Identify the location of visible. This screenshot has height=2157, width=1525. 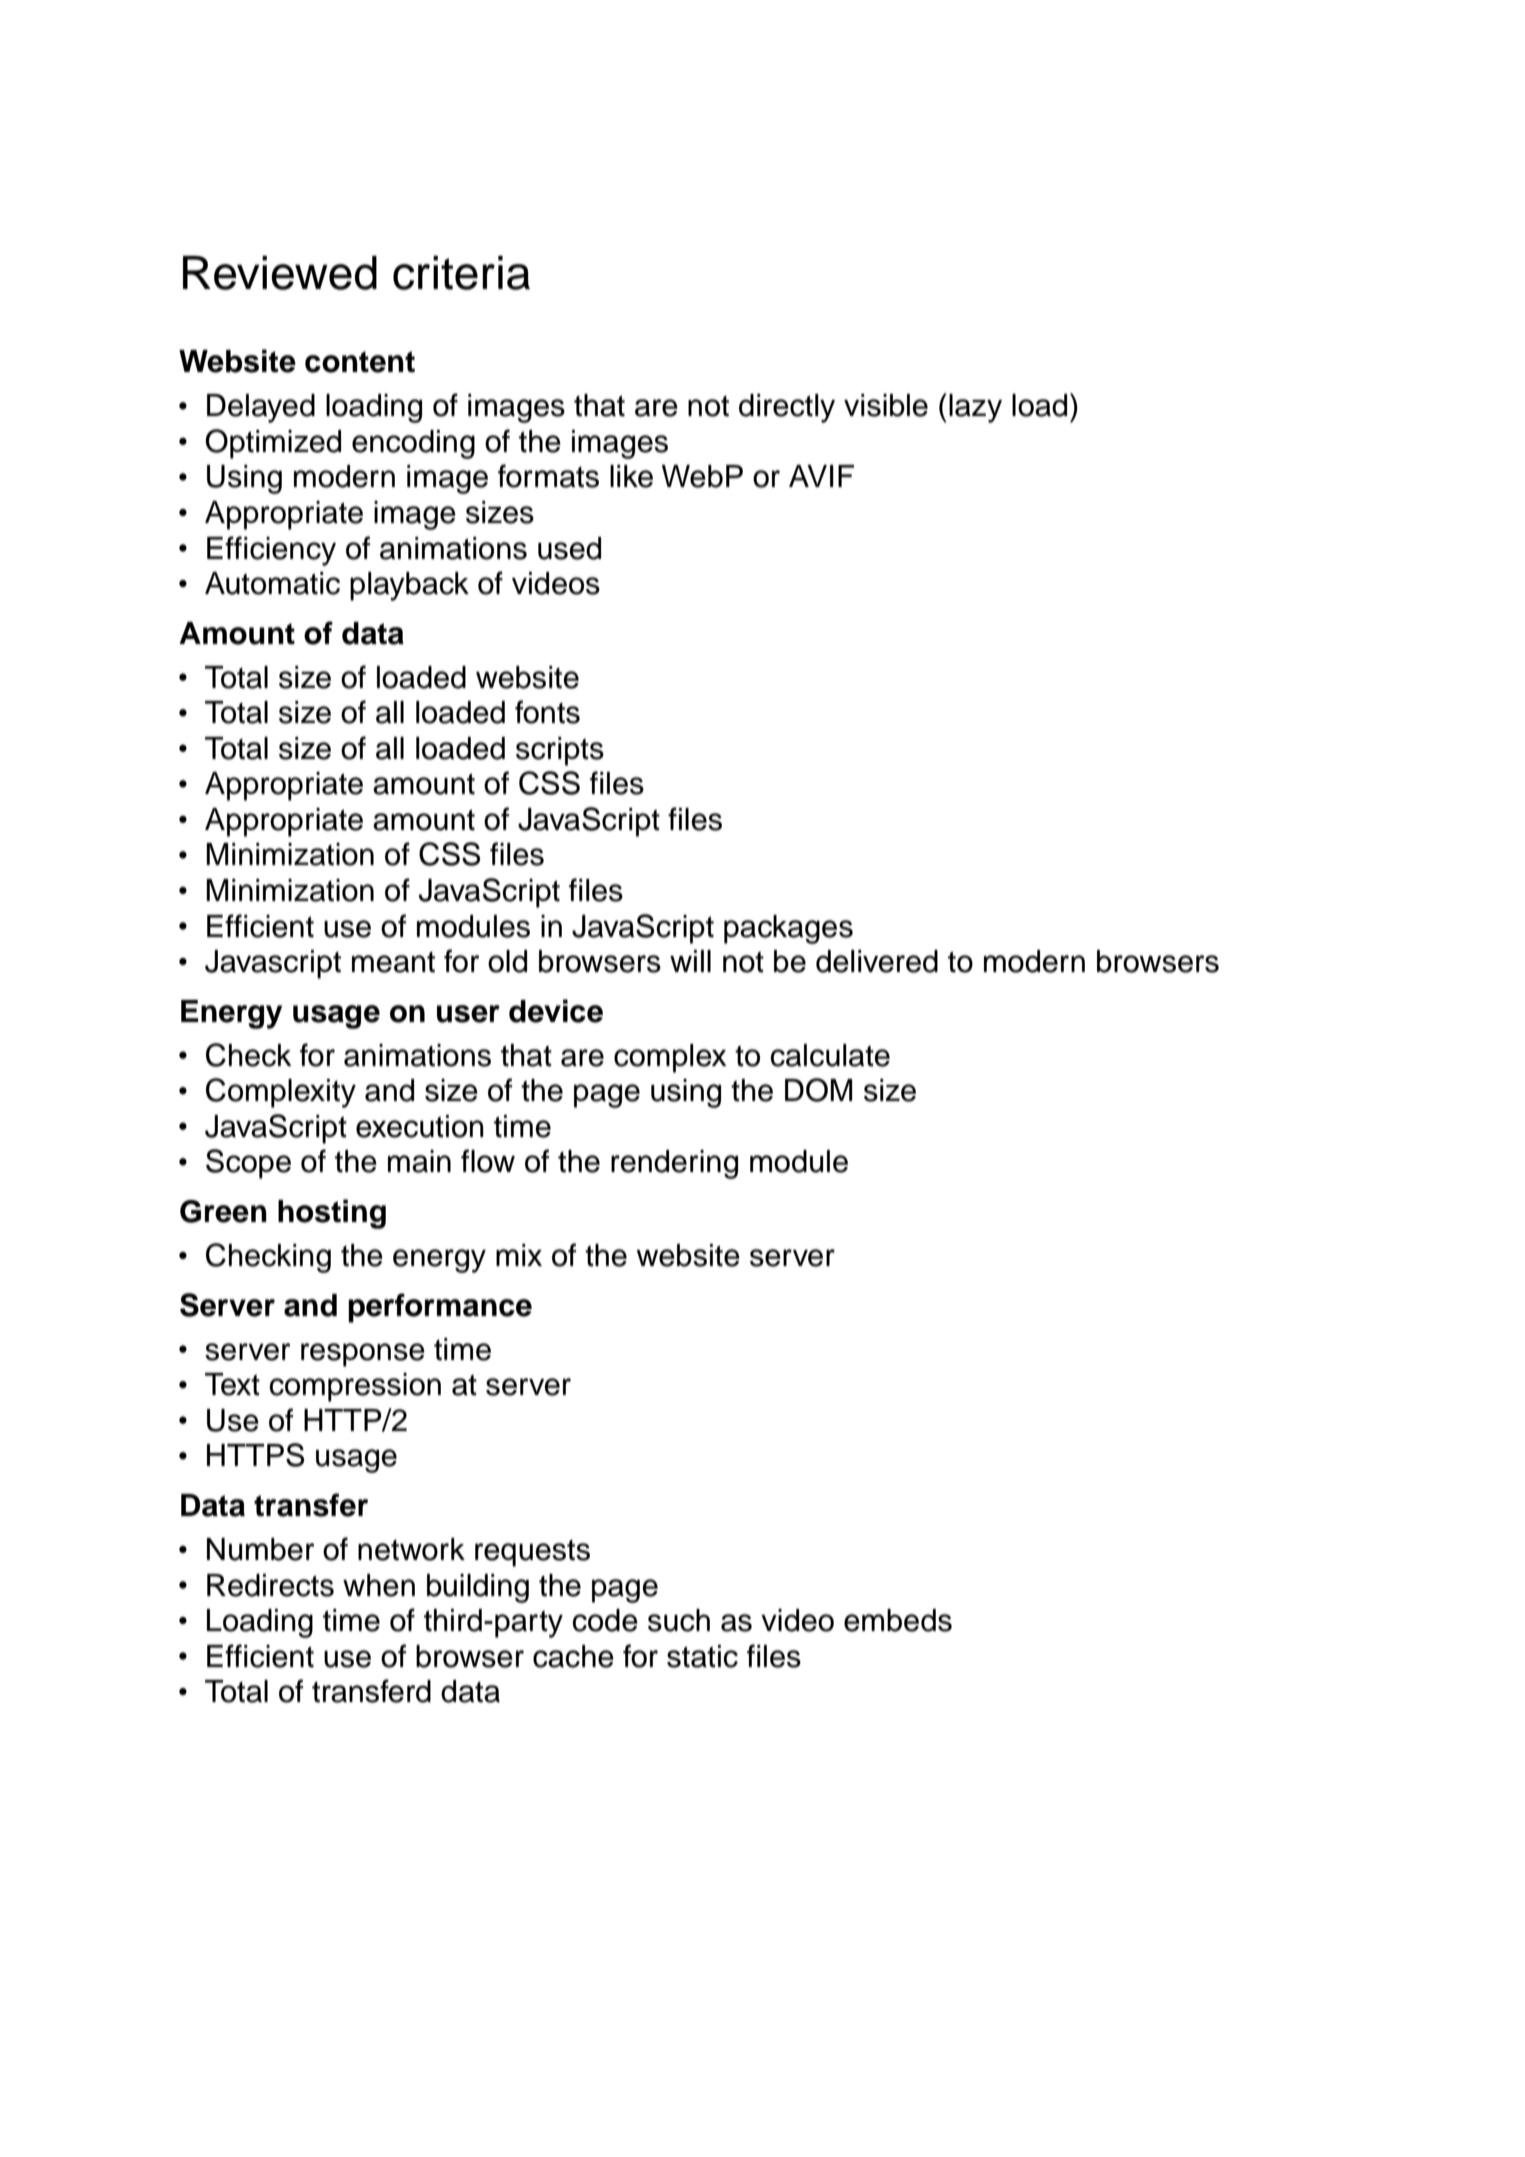
(886, 405).
